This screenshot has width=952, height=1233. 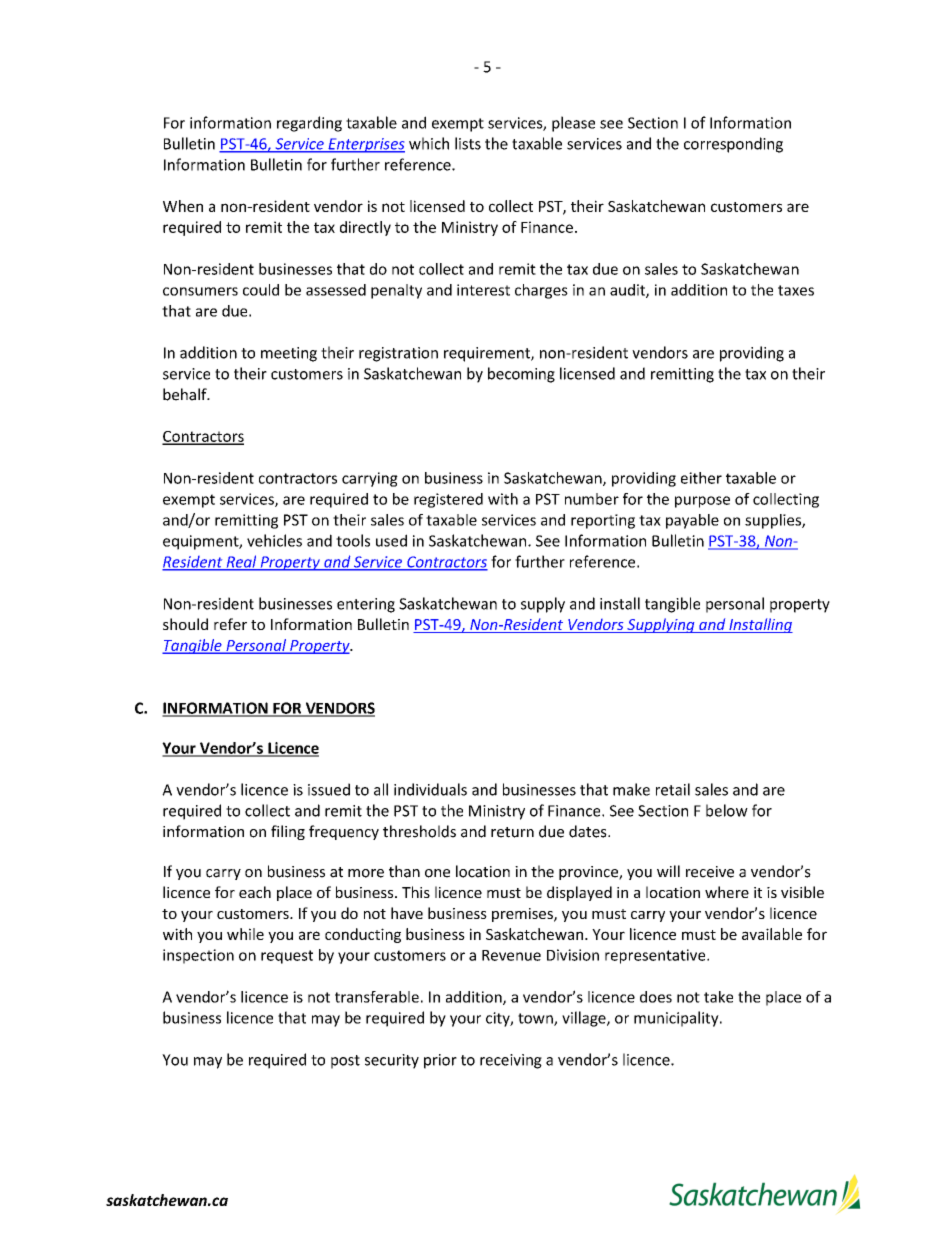 What do you see at coordinates (288, 832) in the screenshot?
I see `filing` at bounding box center [288, 832].
